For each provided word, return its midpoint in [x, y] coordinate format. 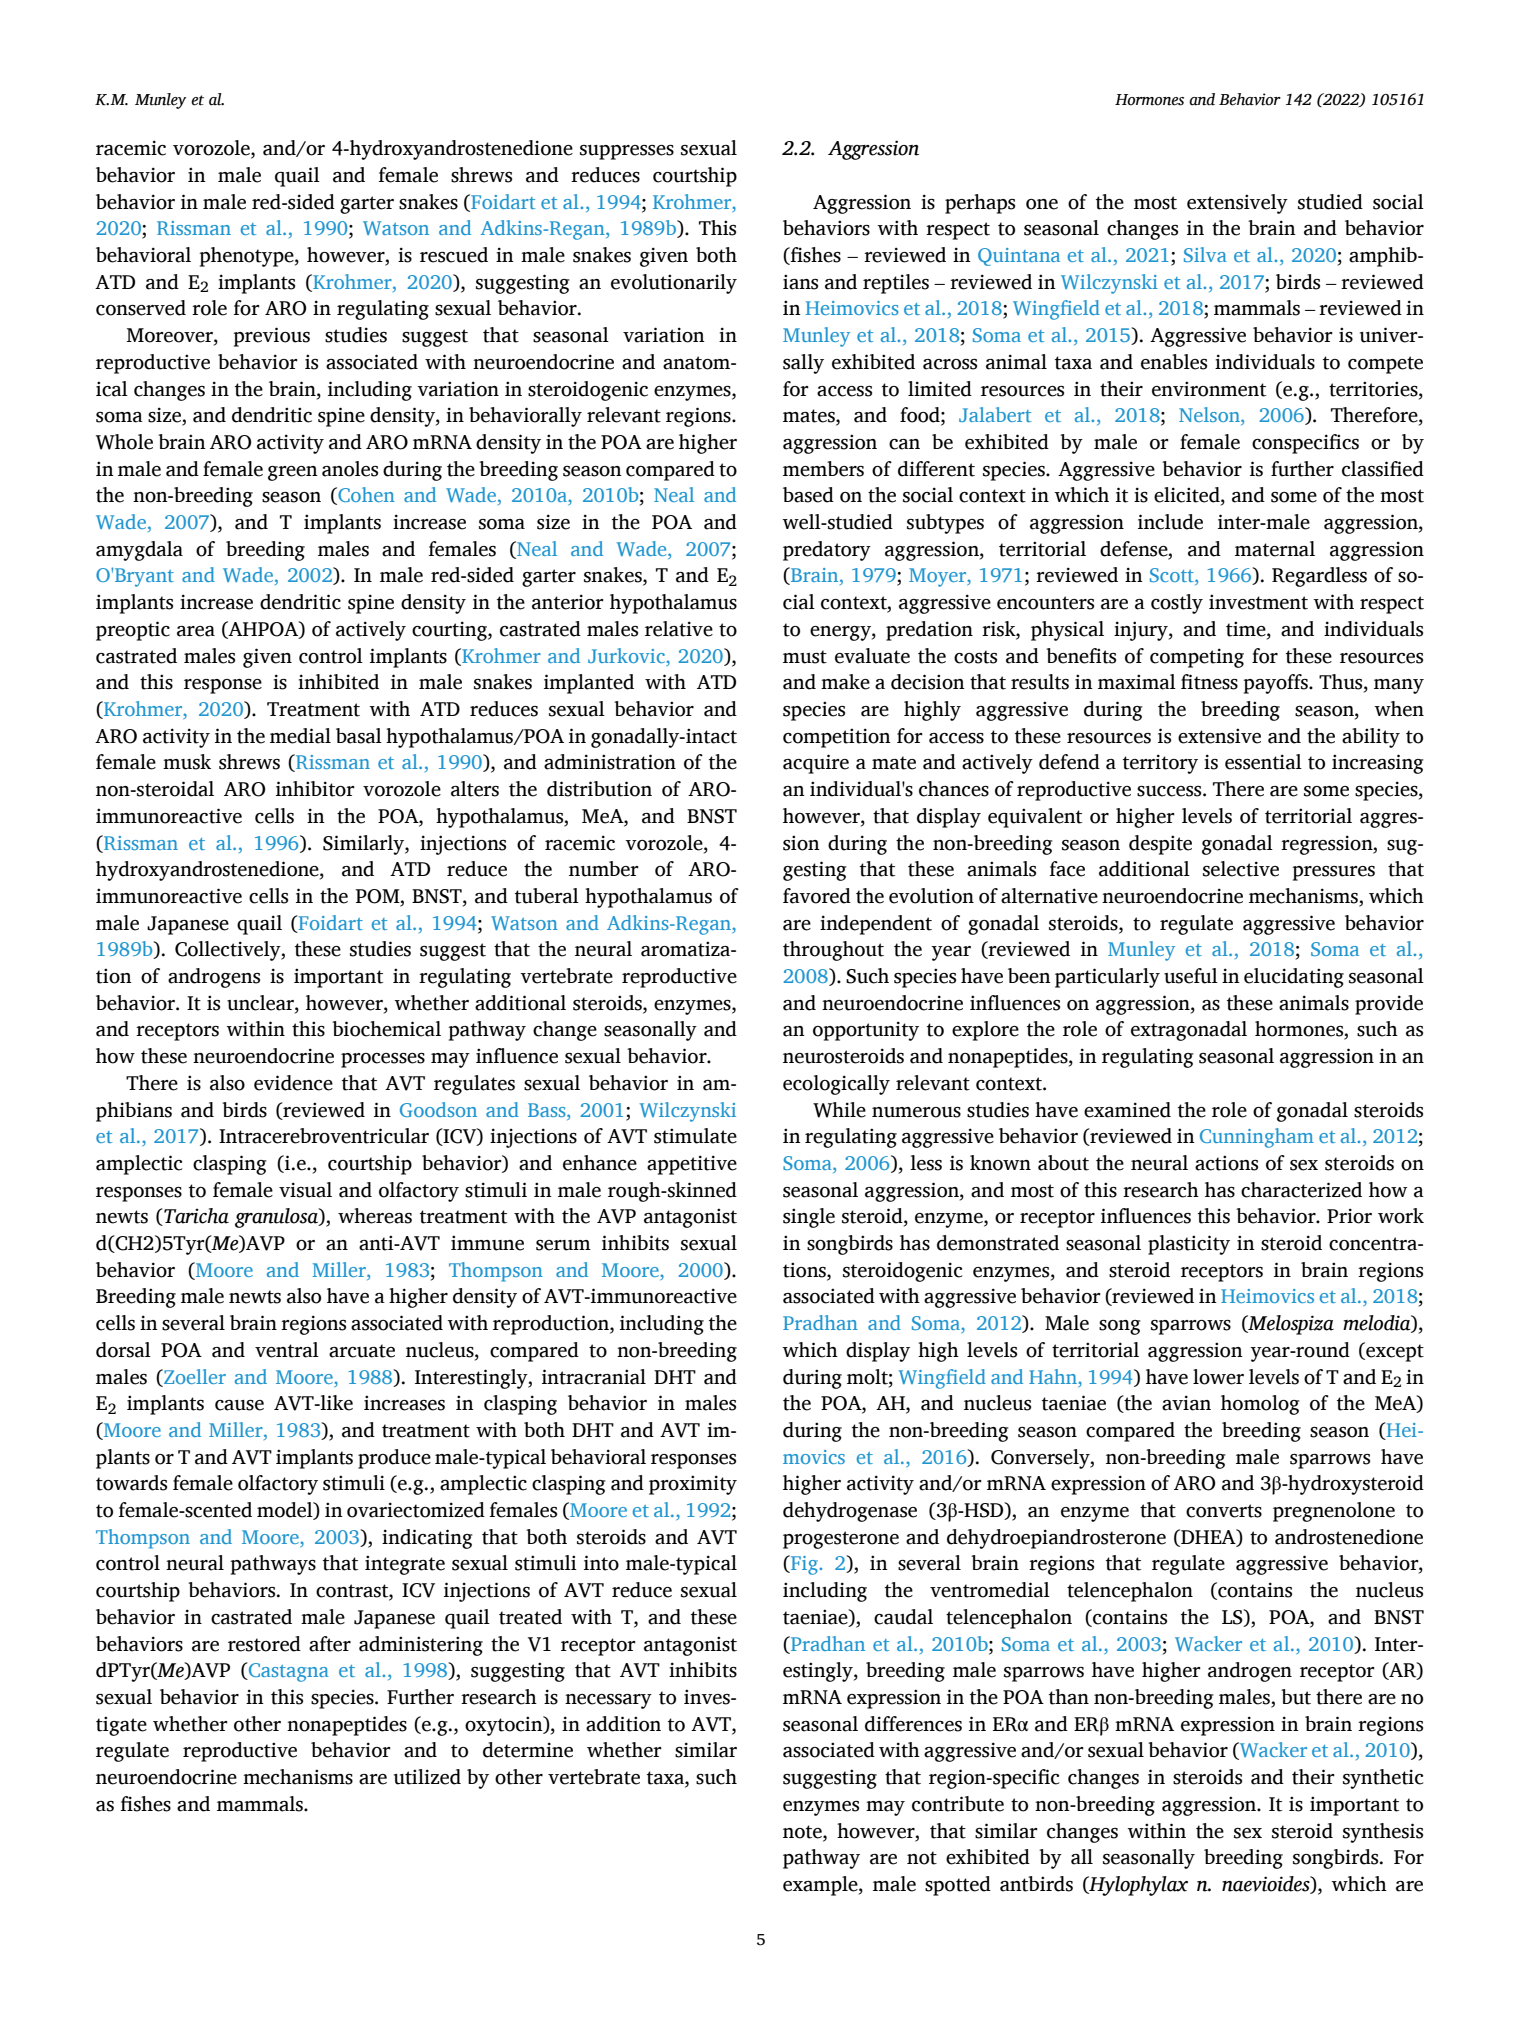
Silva [1205, 254]
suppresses [627, 152]
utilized [427, 1777]
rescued [454, 255]
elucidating [1294, 978]
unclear [261, 1004]
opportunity [866, 1031]
